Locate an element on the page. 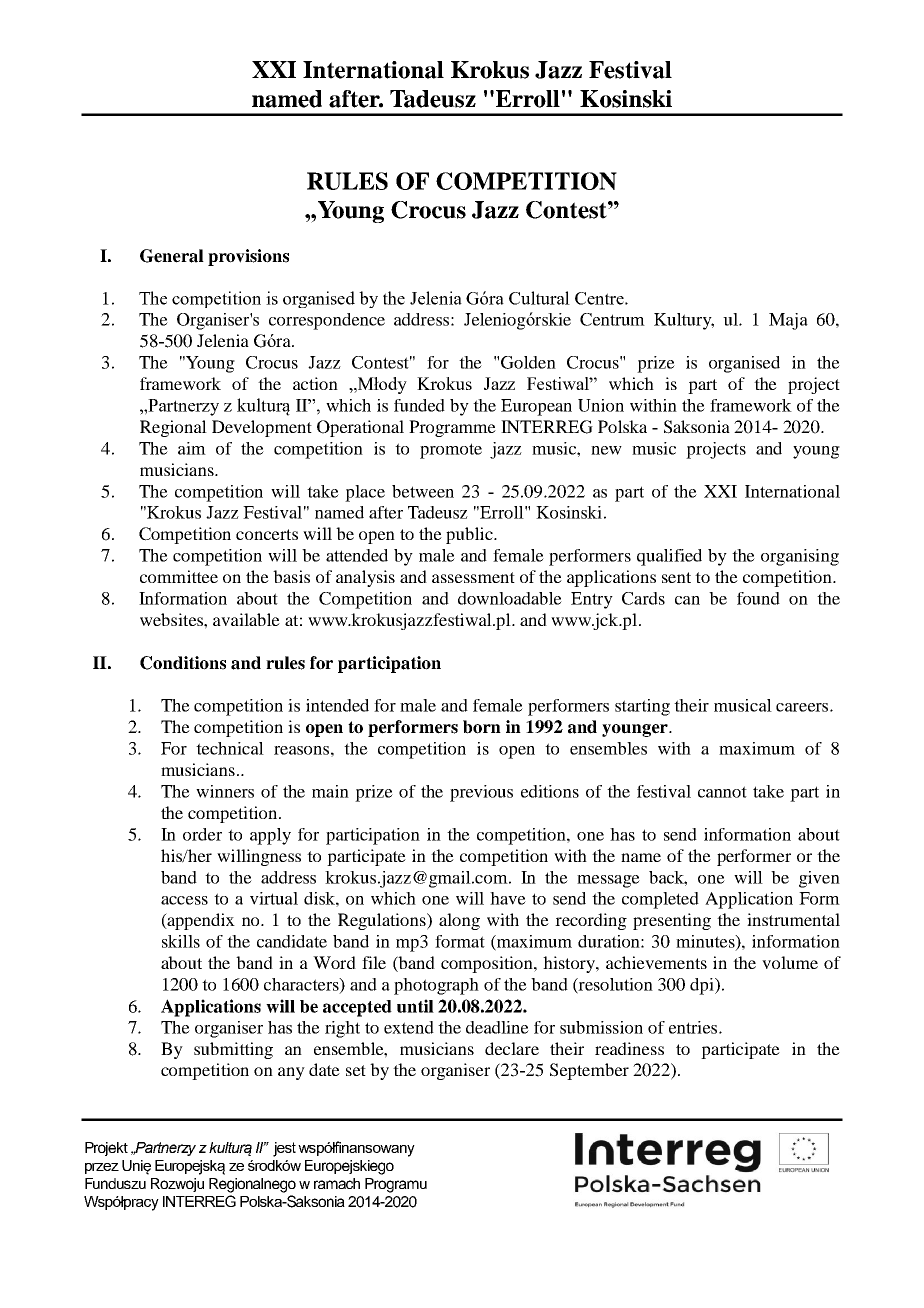  Cultural is located at coordinates (539, 298).
